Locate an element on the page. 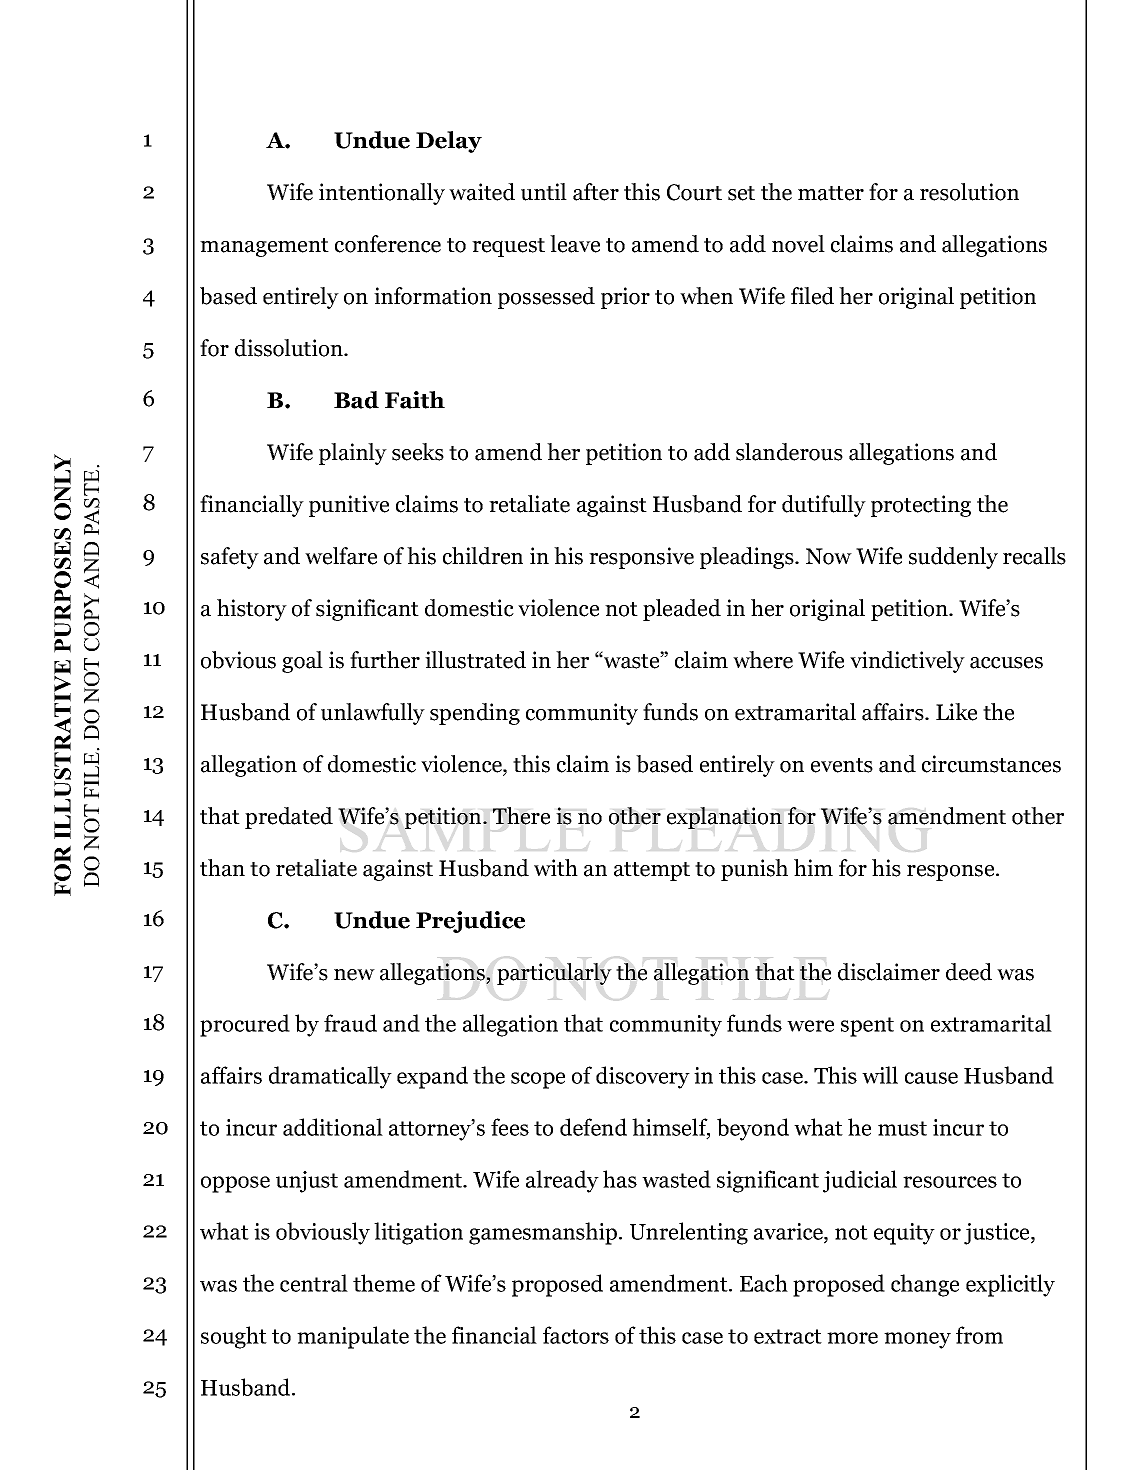 This document has height=1470, width=1136. suddenly is located at coordinates (953, 558).
